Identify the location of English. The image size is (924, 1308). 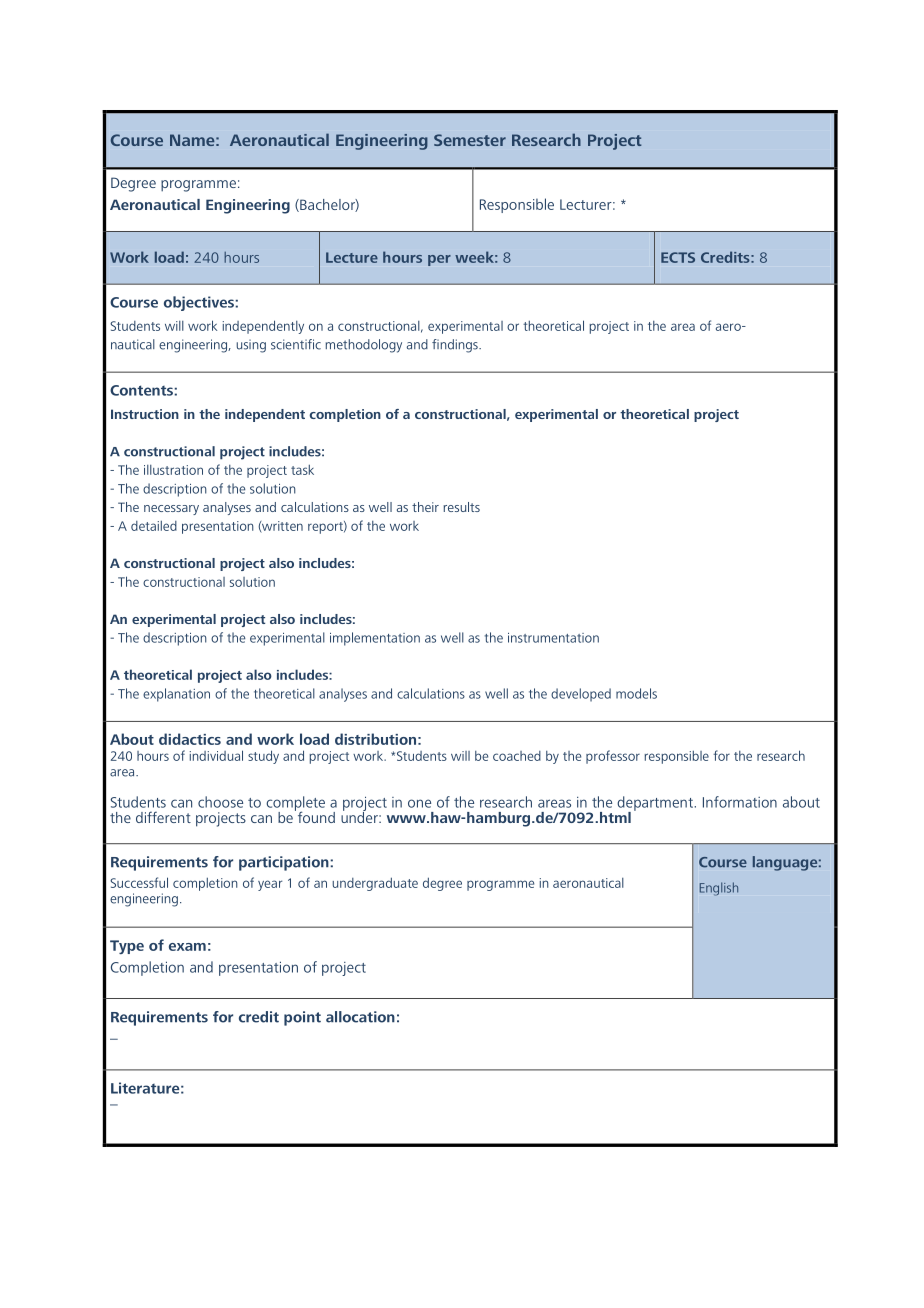
(719, 889).
